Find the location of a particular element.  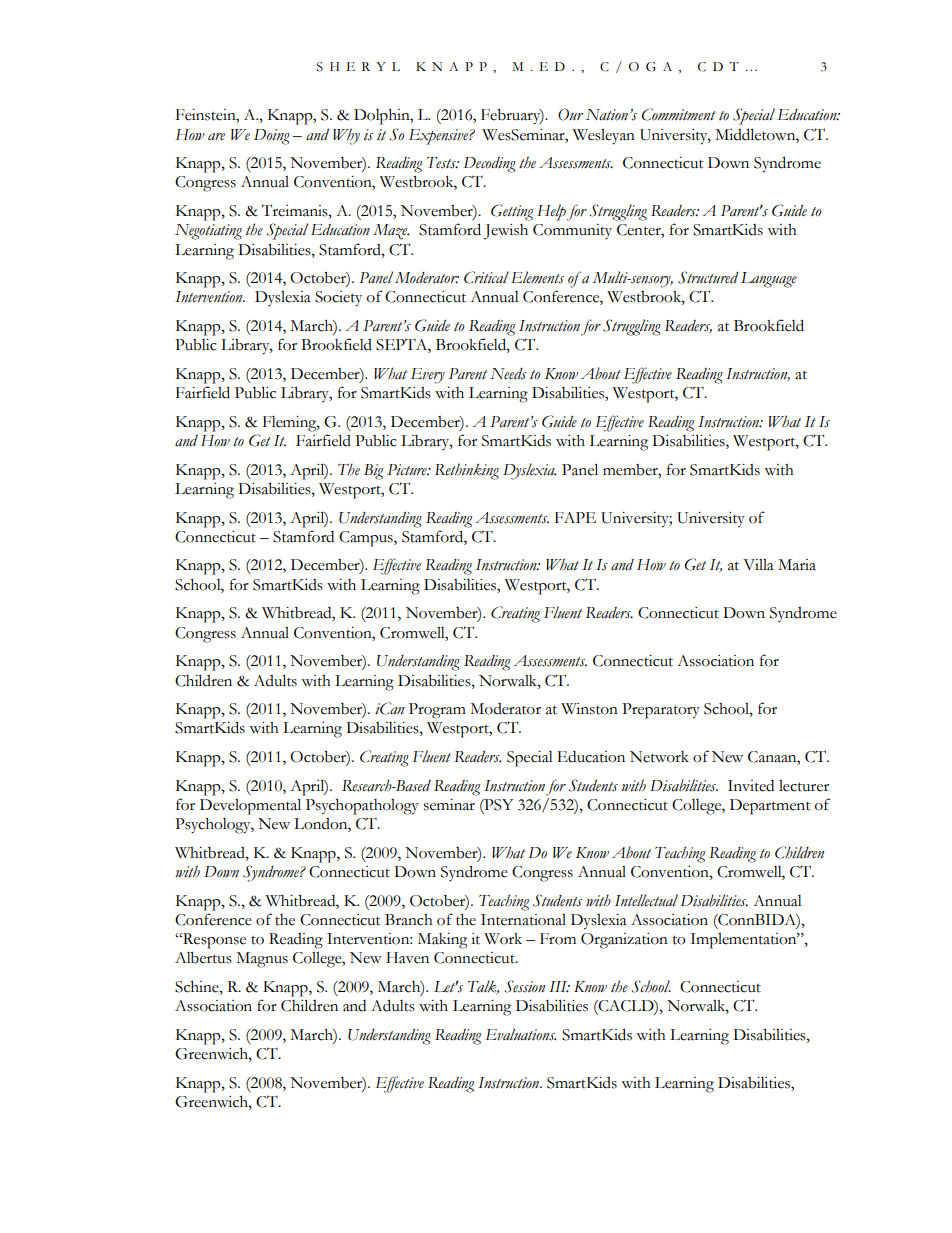

Doing is located at coordinates (272, 137).
